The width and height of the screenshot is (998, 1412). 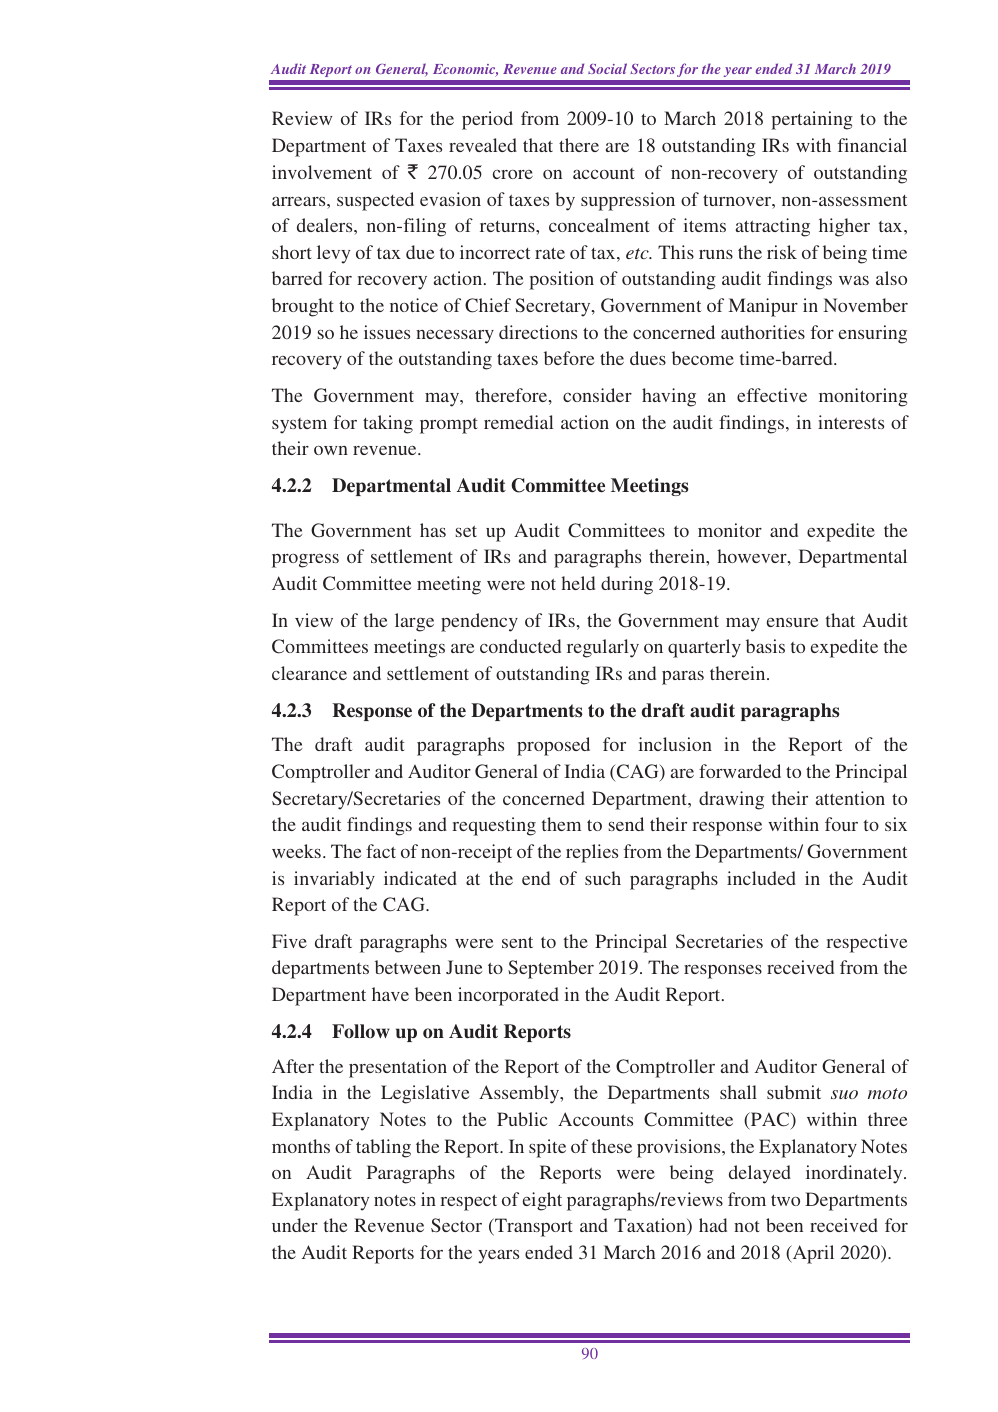 What do you see at coordinates (841, 824) in the screenshot?
I see `four` at bounding box center [841, 824].
